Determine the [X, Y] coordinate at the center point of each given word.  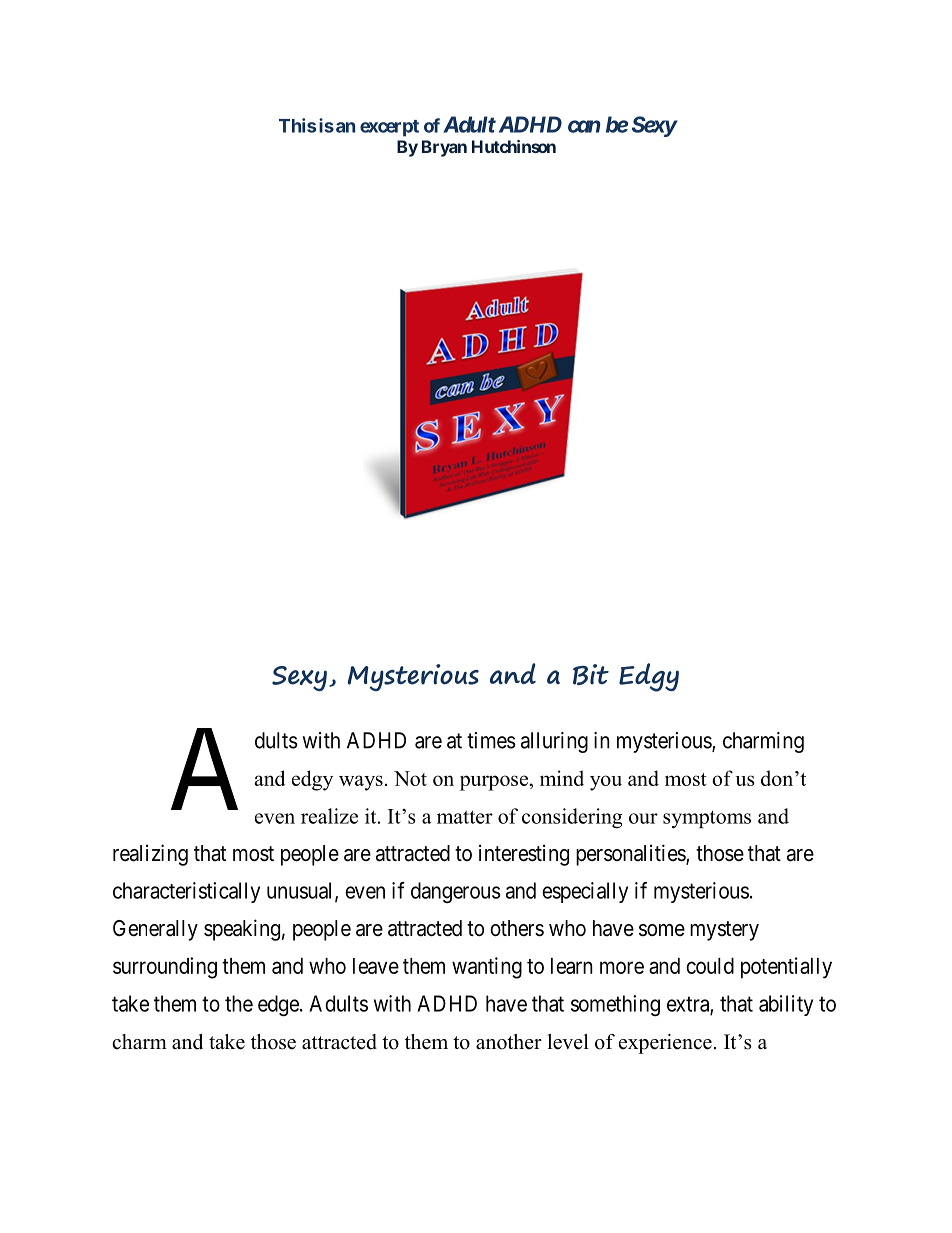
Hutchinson [514, 146]
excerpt [389, 128]
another [509, 1042]
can [584, 126]
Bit [591, 674]
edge [278, 1005]
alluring [554, 742]
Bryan [444, 148]
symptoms [707, 819]
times [491, 740]
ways [361, 783]
